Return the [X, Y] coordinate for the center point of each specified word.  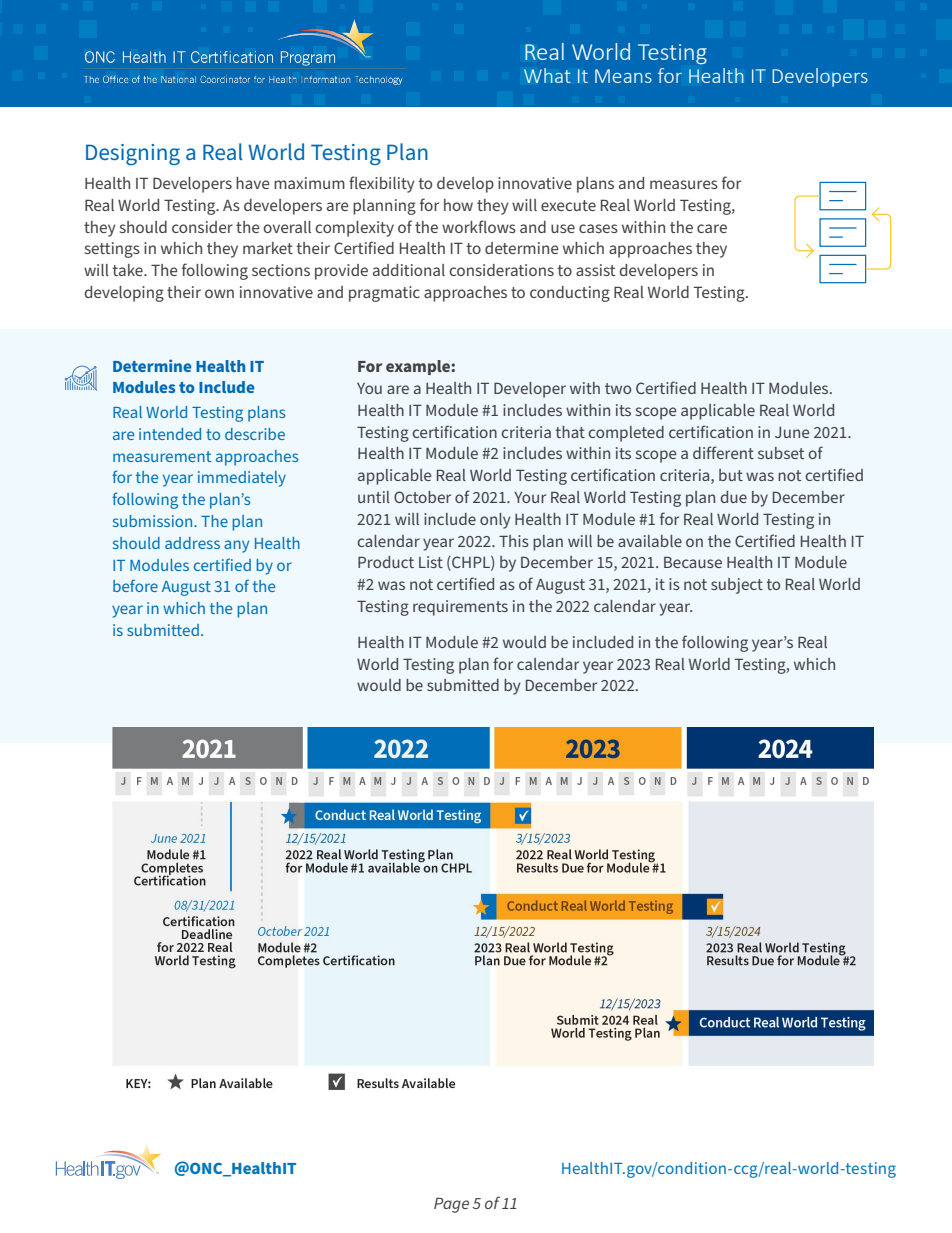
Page [451, 1205]
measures [684, 184]
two [618, 388]
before [135, 585]
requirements [460, 608]
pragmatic [384, 294]
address [192, 543]
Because [693, 562]
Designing [133, 154]
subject [737, 586]
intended [170, 434]
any [236, 546]
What [547, 75]
